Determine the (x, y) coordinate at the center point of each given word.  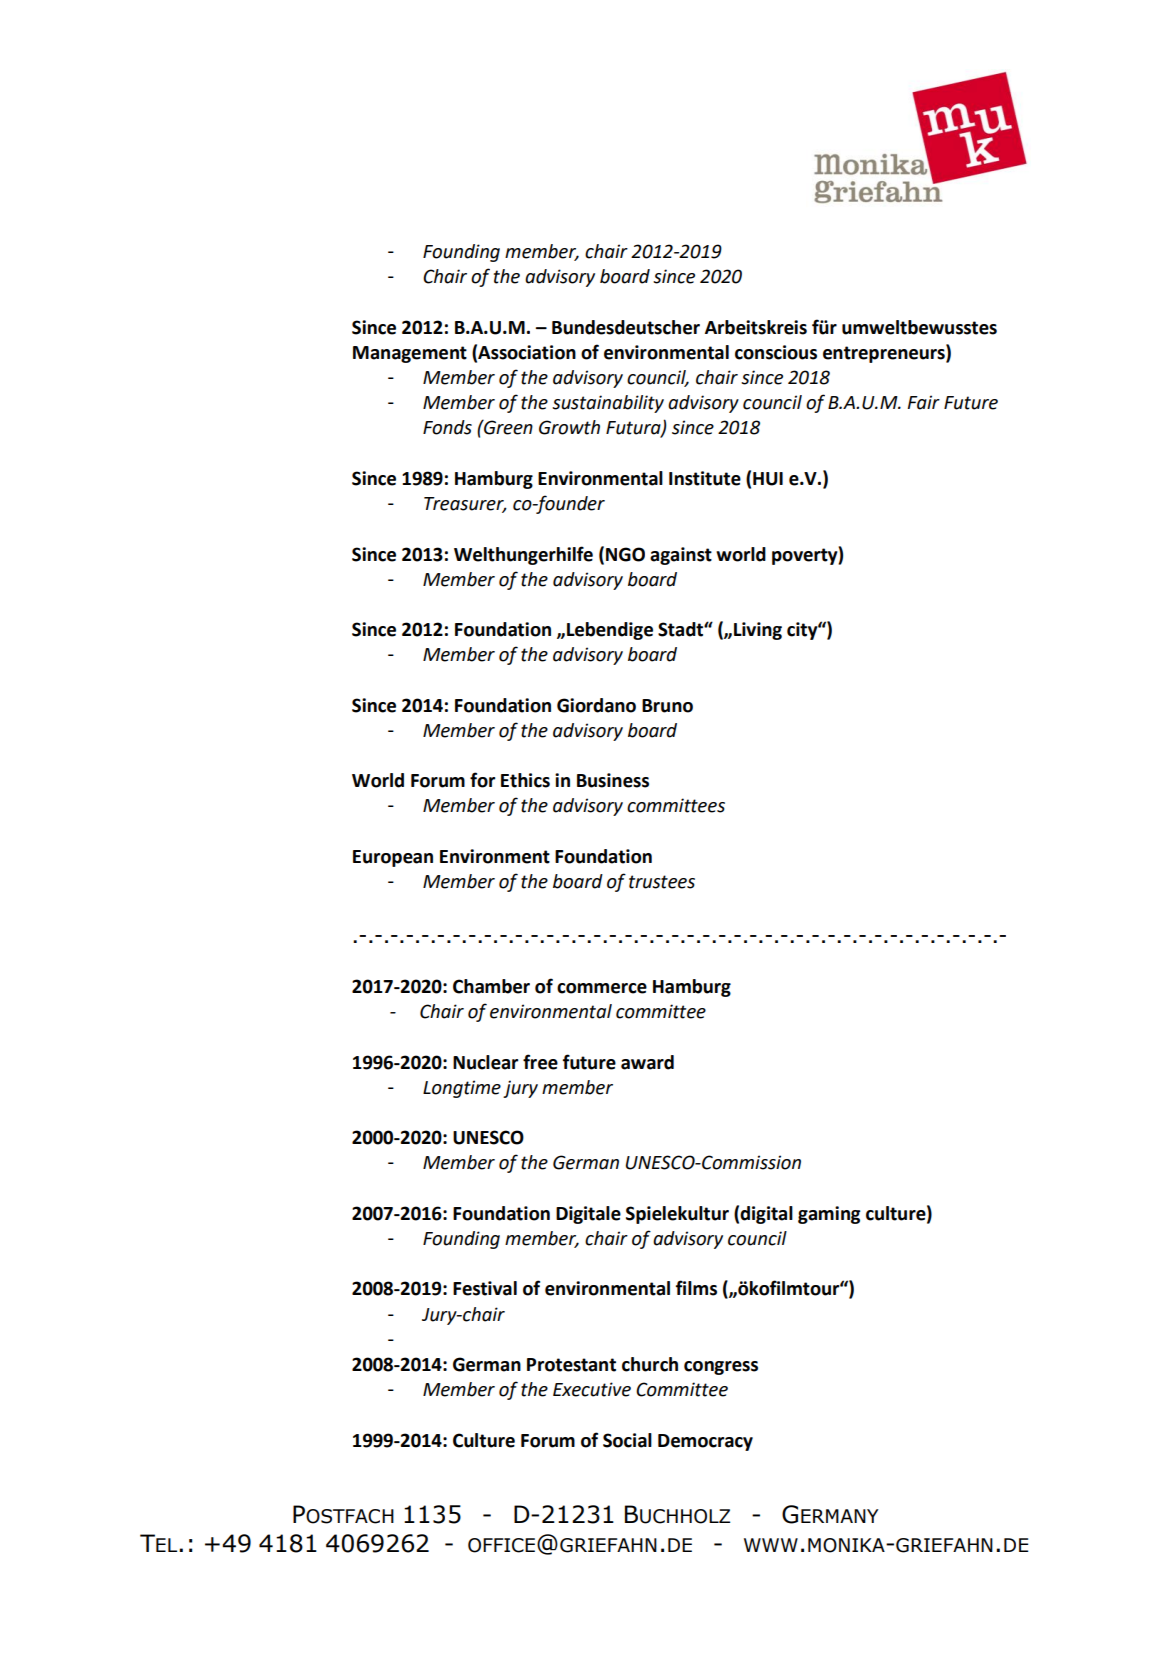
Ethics (525, 780)
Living (758, 631)
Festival (485, 1288)
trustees (662, 882)
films (696, 1288)
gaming (829, 1215)
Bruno (667, 706)
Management (410, 354)
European (393, 858)
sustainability (608, 404)
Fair (923, 402)
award (647, 1062)
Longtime (462, 1089)
